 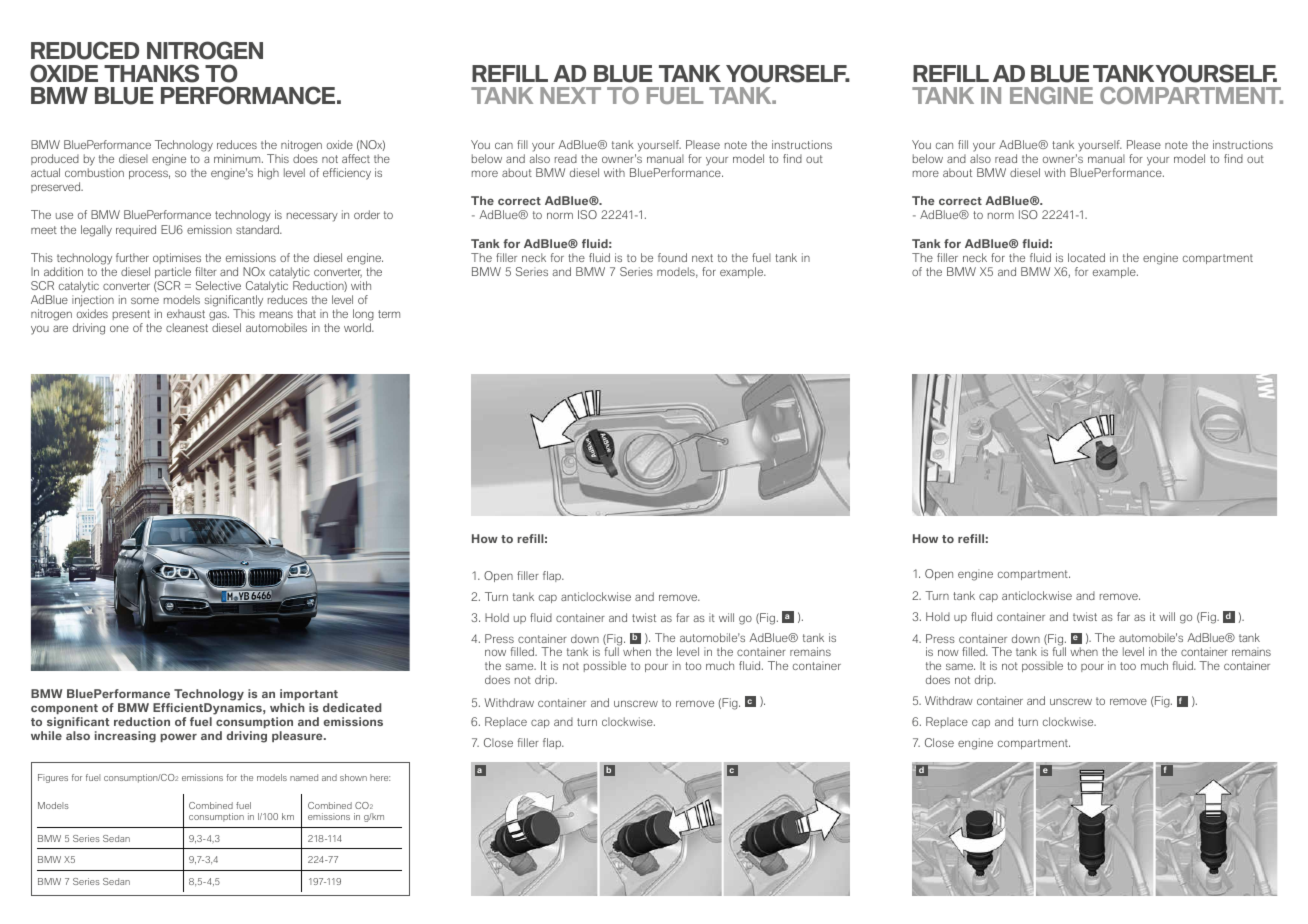 What do you see at coordinates (352, 707) in the screenshot?
I see `dedicated` at bounding box center [352, 707].
